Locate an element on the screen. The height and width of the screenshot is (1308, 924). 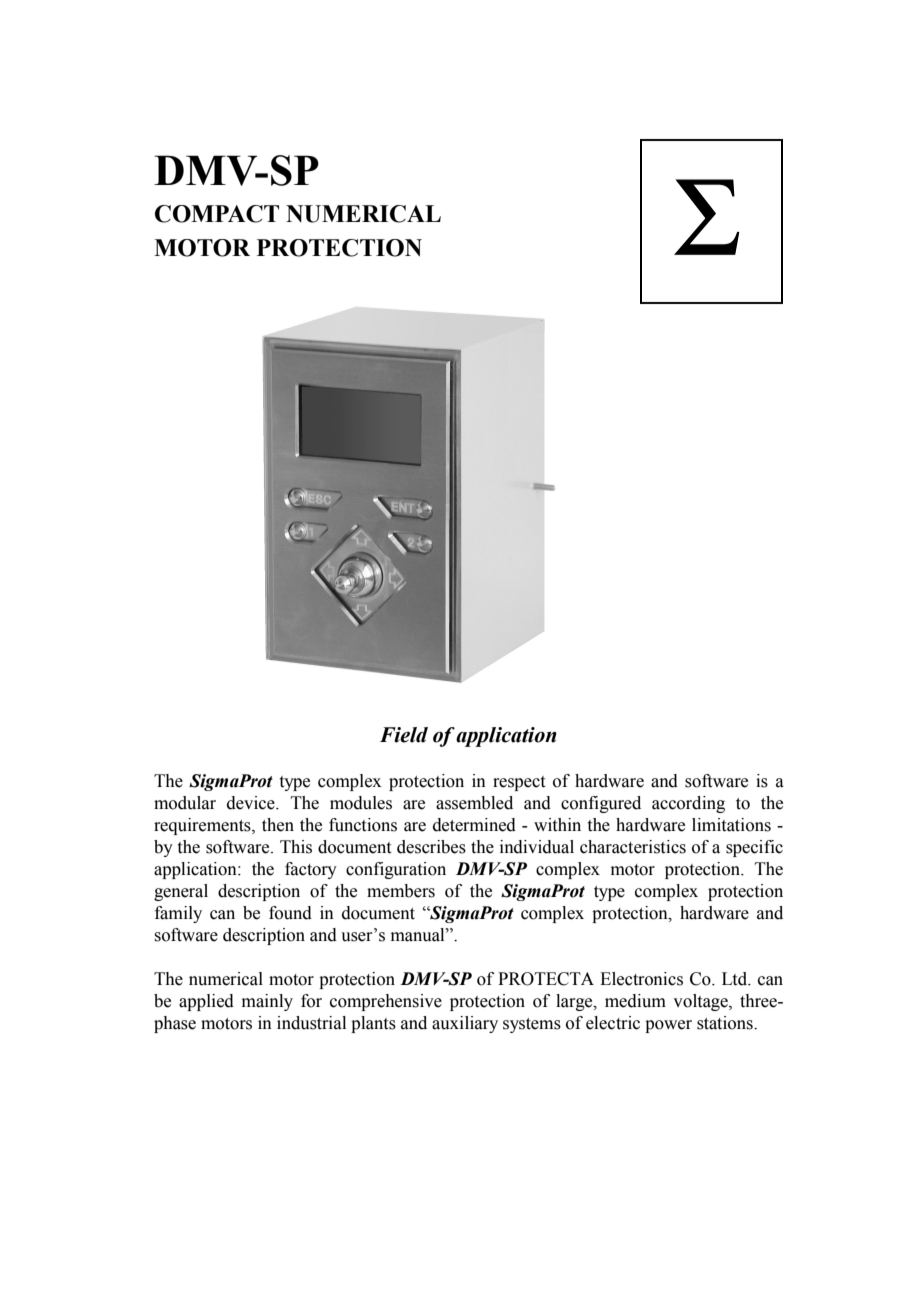
according is located at coordinates (688, 804).
